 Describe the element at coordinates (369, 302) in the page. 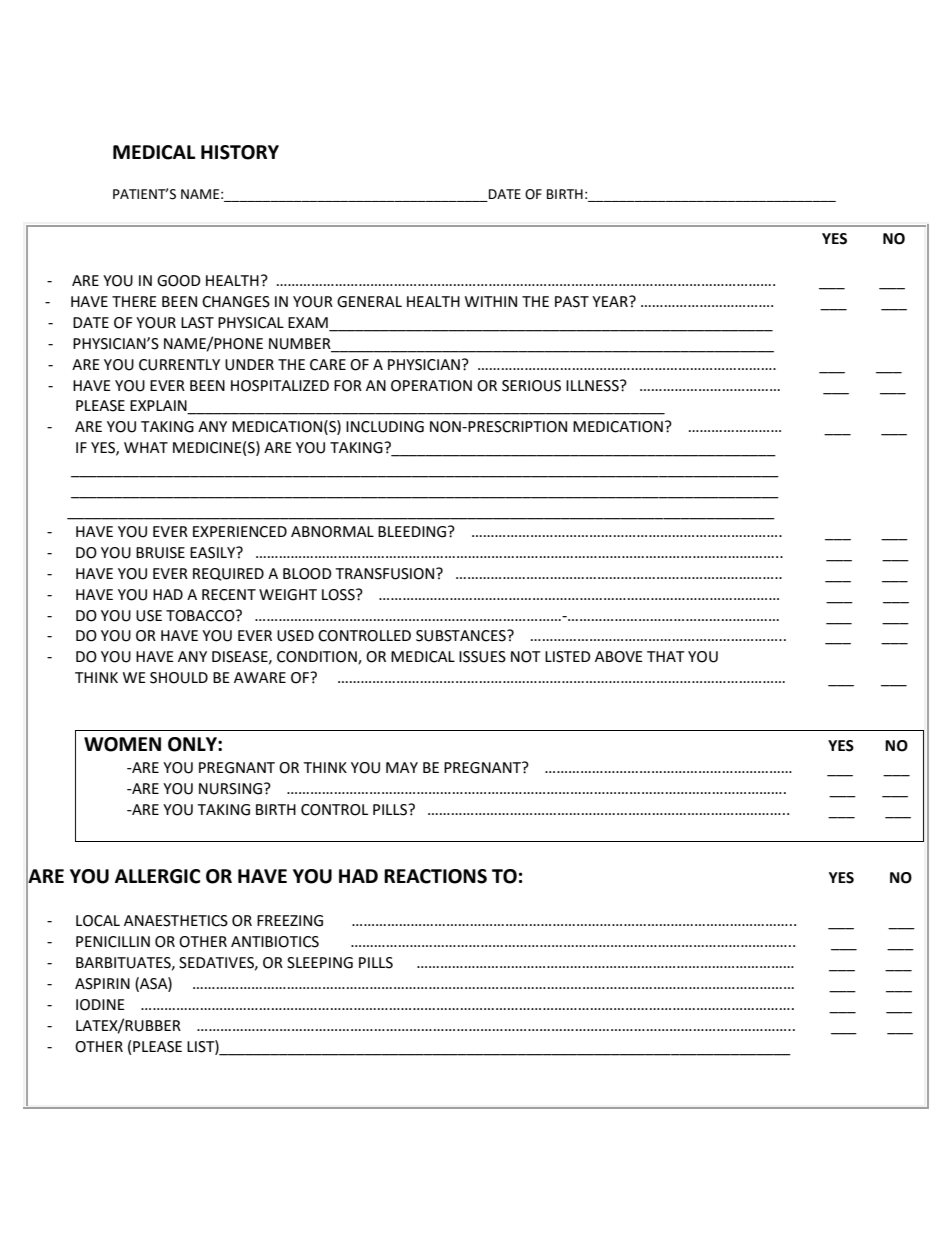

I see `GENERAL` at that location.
